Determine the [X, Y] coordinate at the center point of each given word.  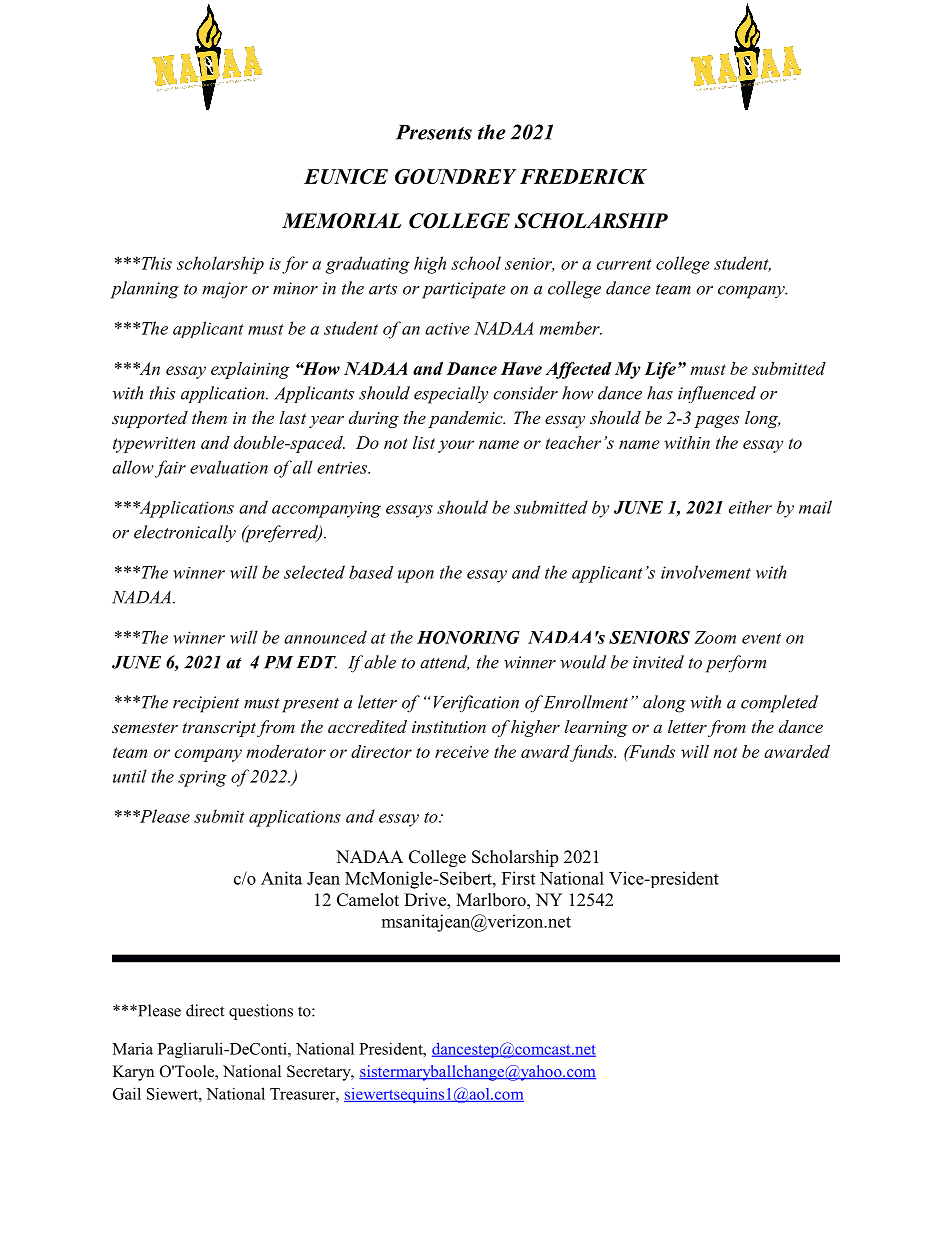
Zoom [715, 637]
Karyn [133, 1073]
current [624, 264]
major [225, 290]
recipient [206, 704]
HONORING [468, 637]
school [476, 263]
